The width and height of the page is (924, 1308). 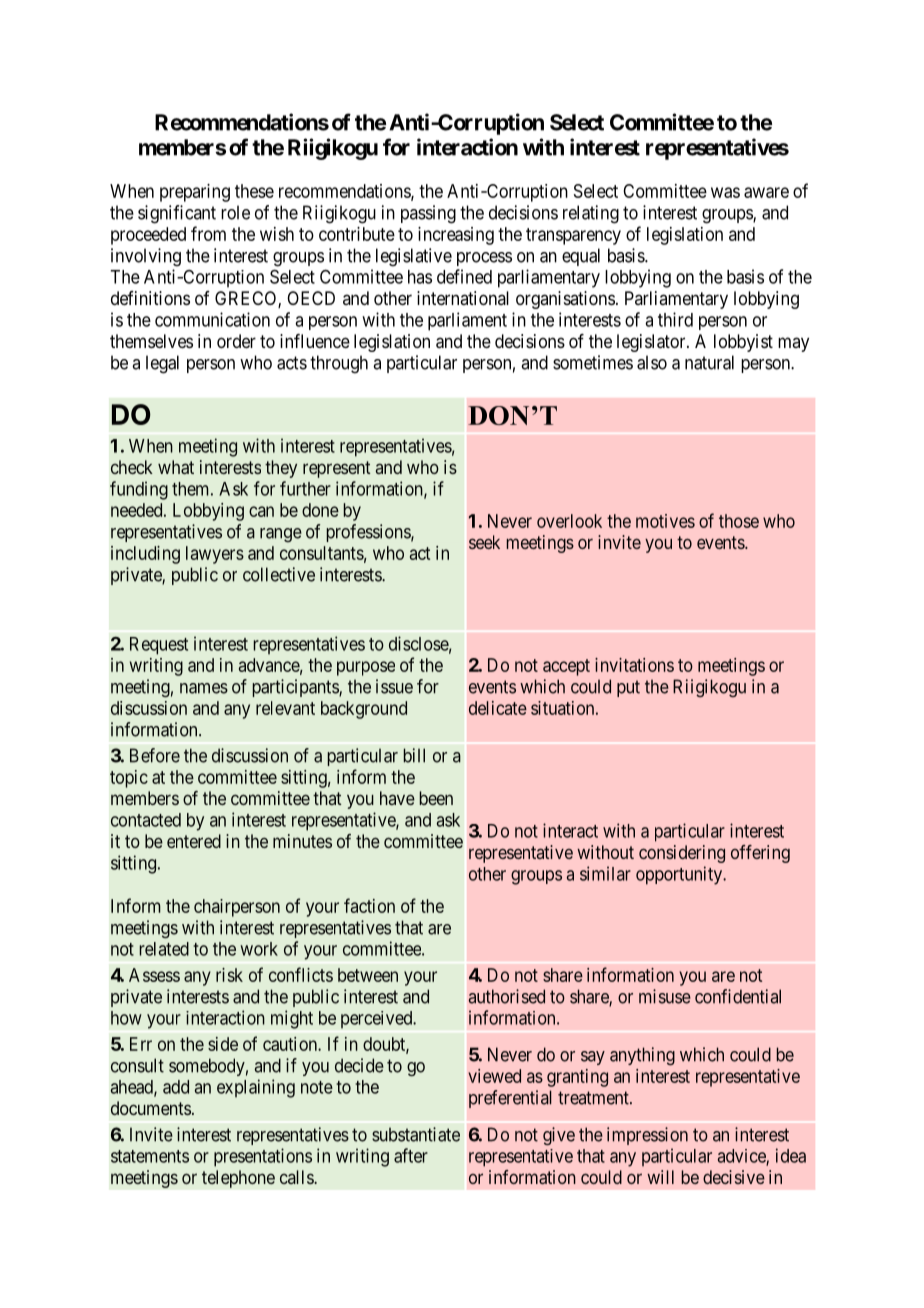 What do you see at coordinates (456, 236) in the page?
I see `increasing` at bounding box center [456, 236].
